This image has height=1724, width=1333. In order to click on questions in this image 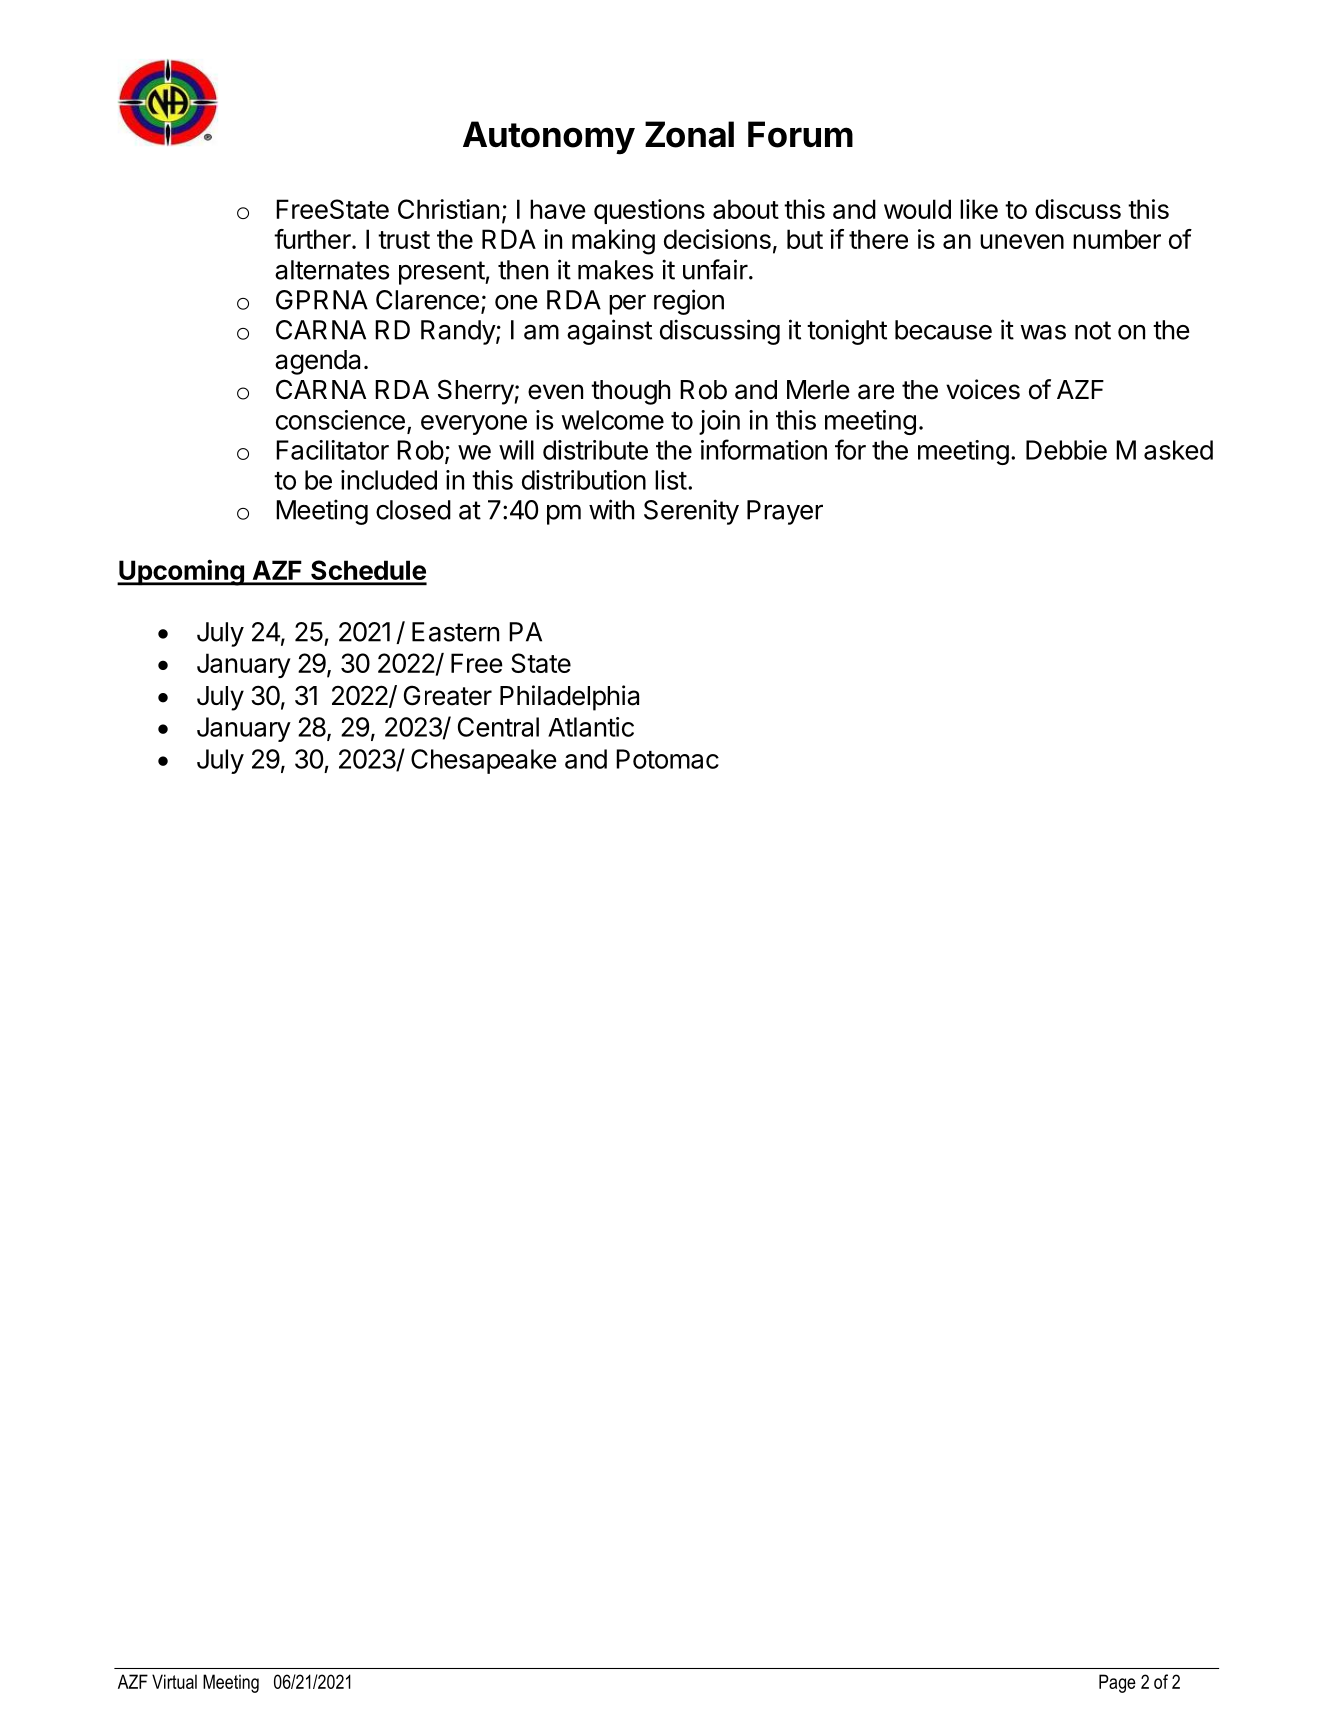, I will do `click(649, 211)`.
